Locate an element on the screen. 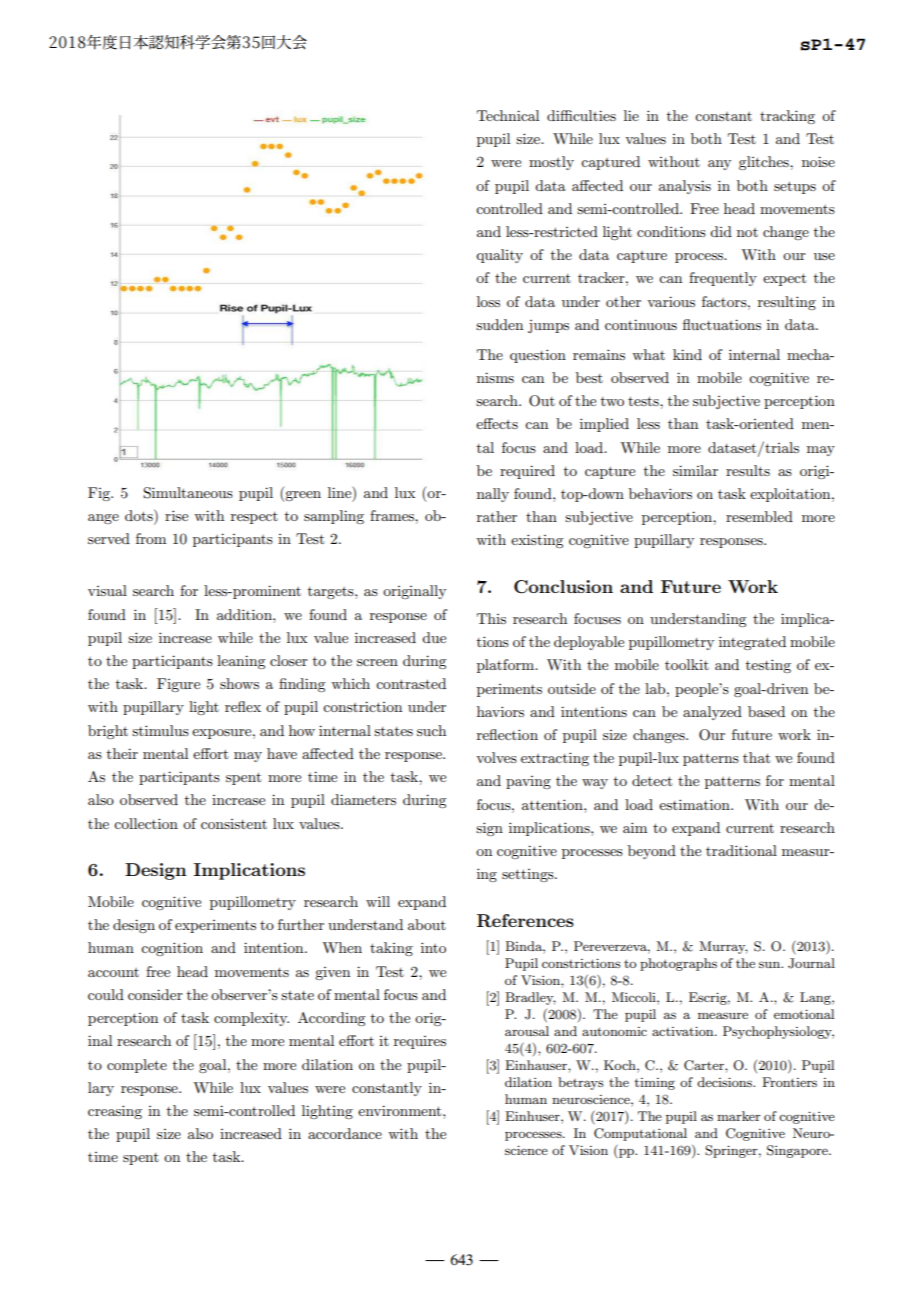  required is located at coordinates (527, 472).
